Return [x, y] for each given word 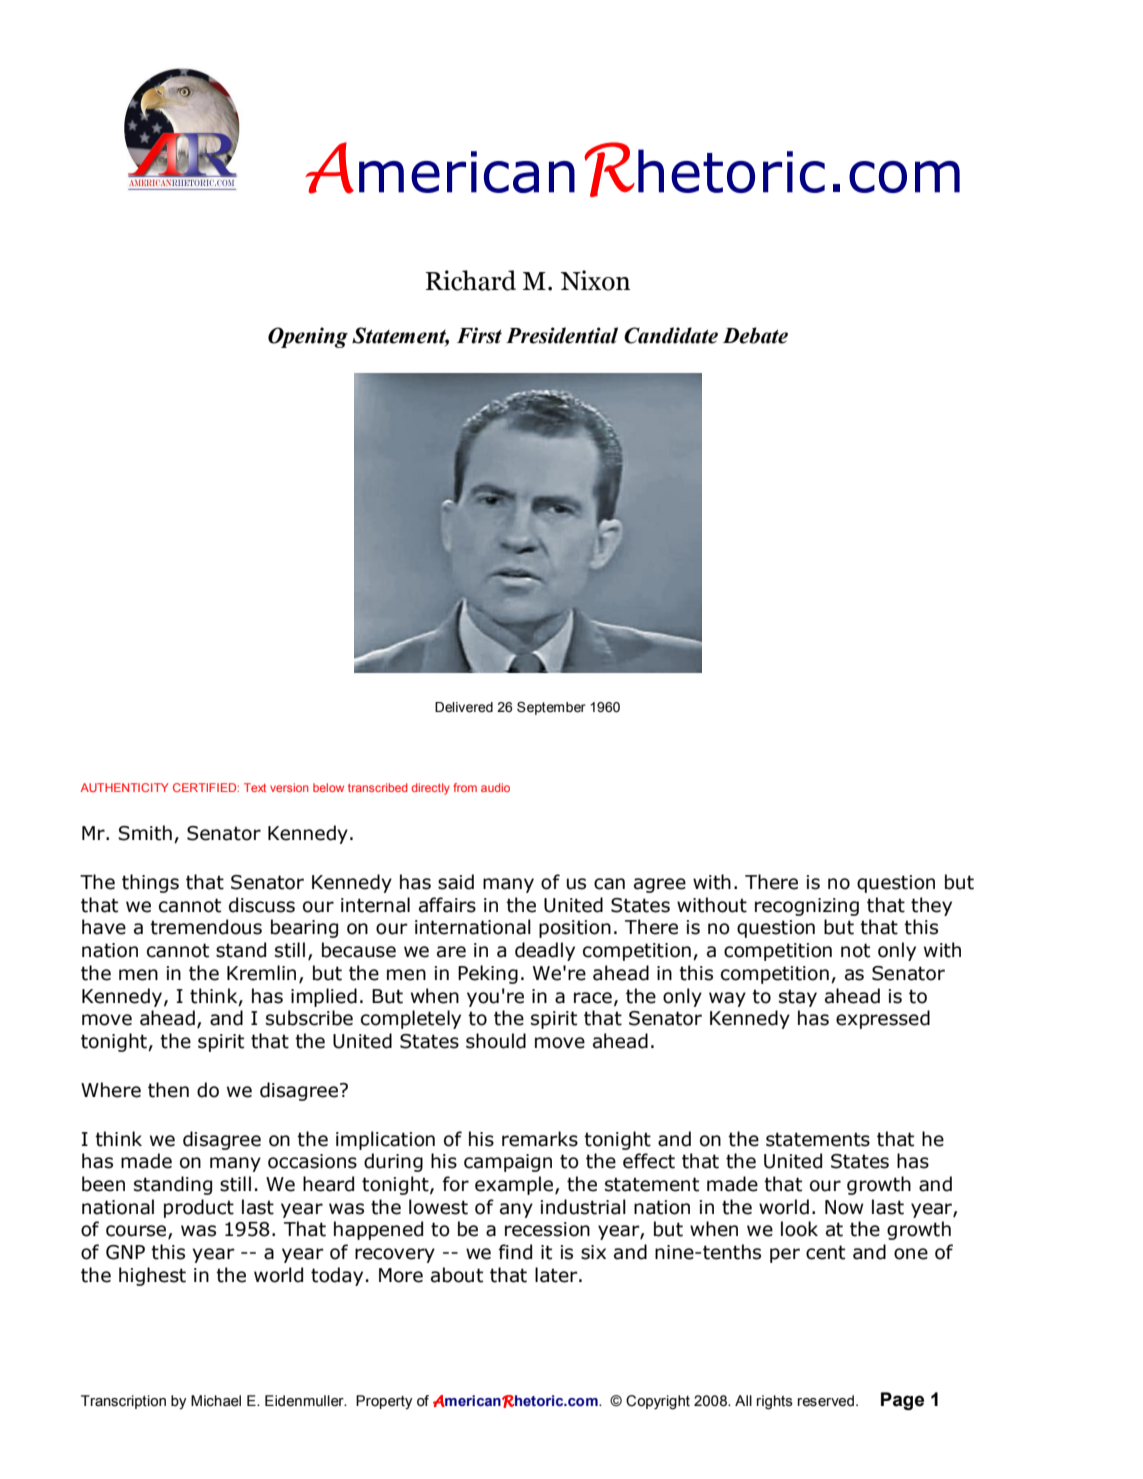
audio [495, 787]
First [479, 335]
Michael [216, 1401]
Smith [145, 833]
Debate [755, 335]
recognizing [807, 907]
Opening [308, 337]
